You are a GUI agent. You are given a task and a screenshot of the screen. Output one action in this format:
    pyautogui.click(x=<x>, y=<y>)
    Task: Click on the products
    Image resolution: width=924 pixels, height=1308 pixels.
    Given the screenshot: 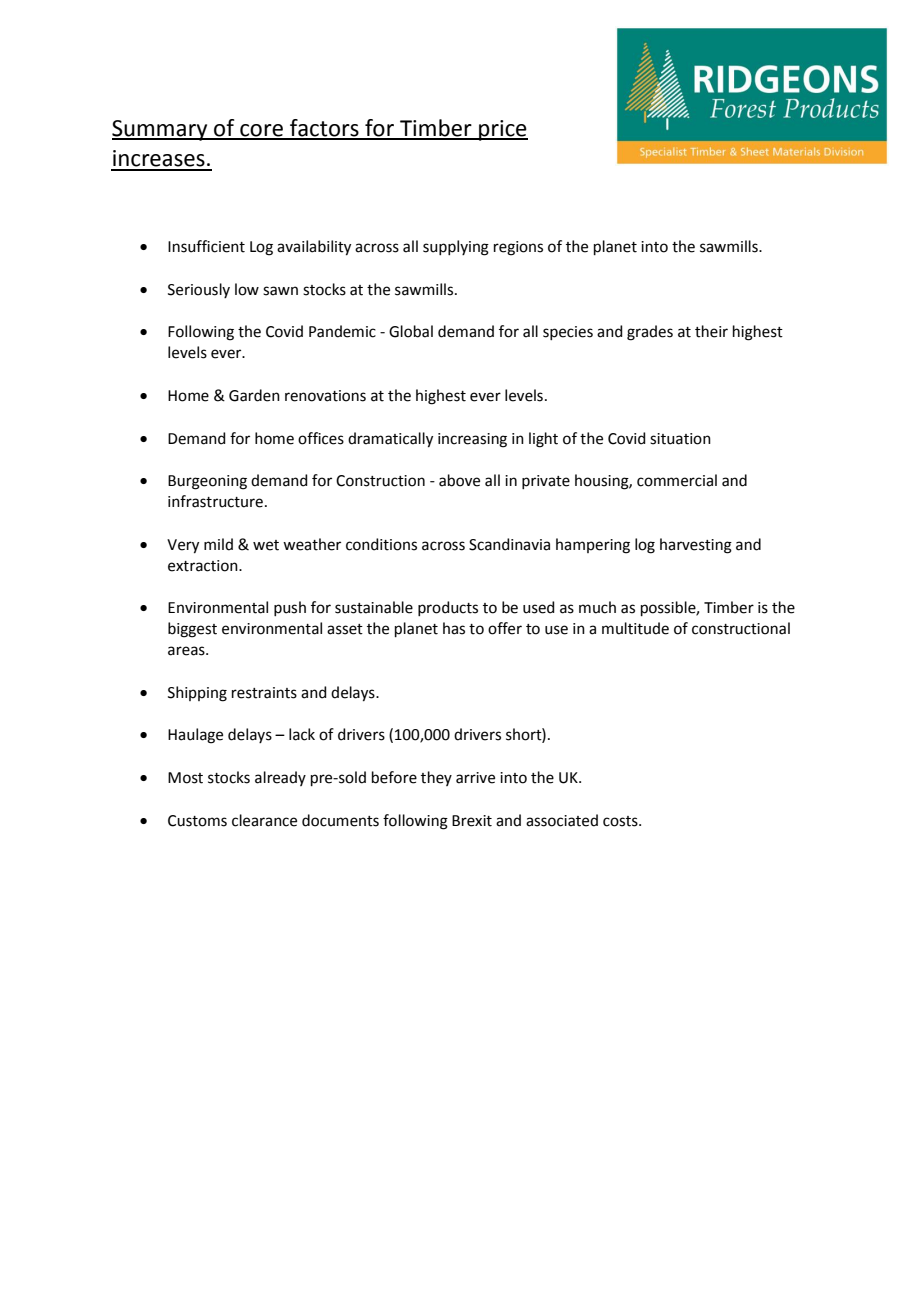 What is the action you would take?
    pyautogui.click(x=448, y=608)
